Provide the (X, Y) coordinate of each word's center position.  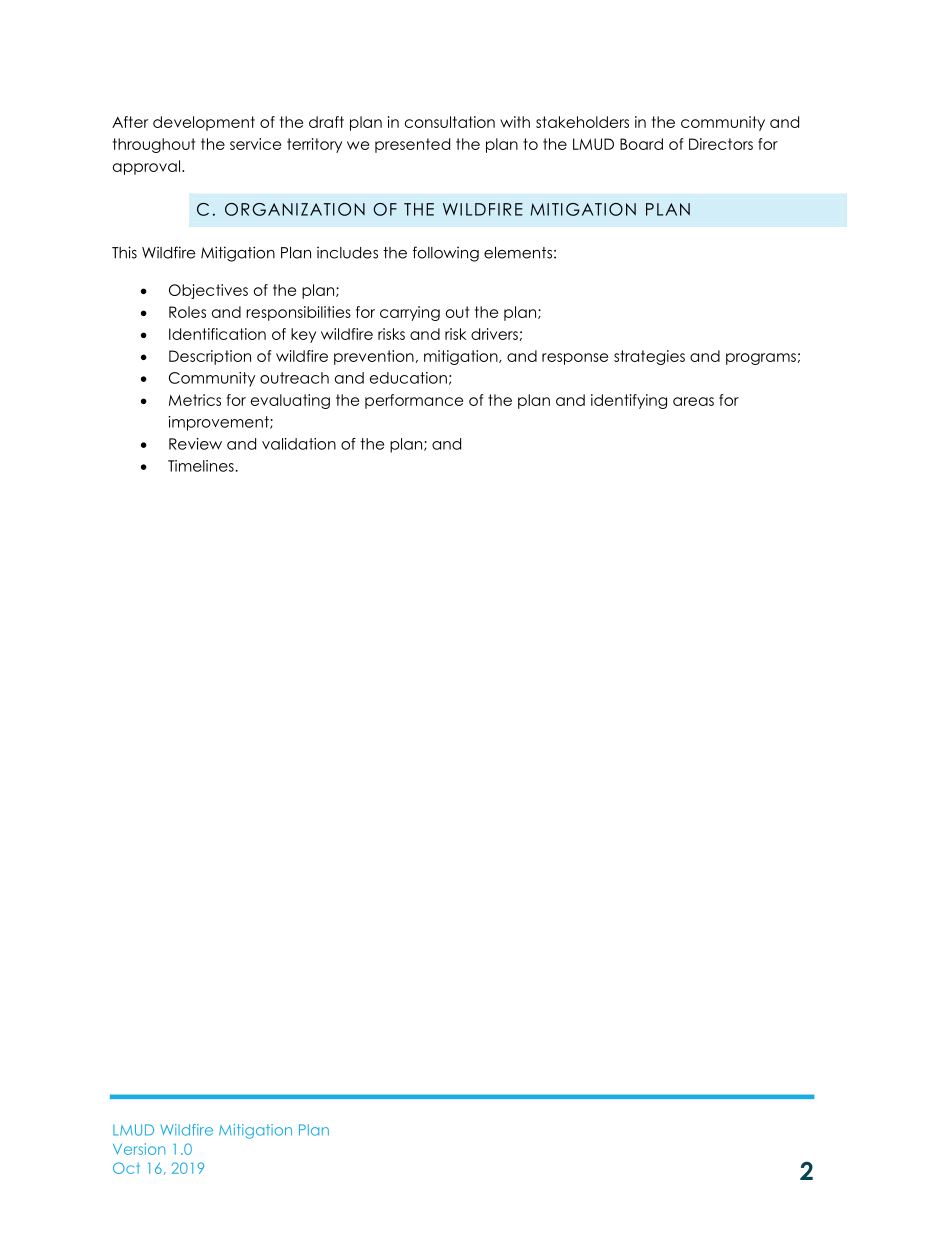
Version (139, 1149)
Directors (721, 144)
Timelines (202, 466)
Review (195, 444)
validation (299, 444)
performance (414, 401)
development (204, 123)
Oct (126, 1168)
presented (412, 145)
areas (693, 401)
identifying (629, 401)
